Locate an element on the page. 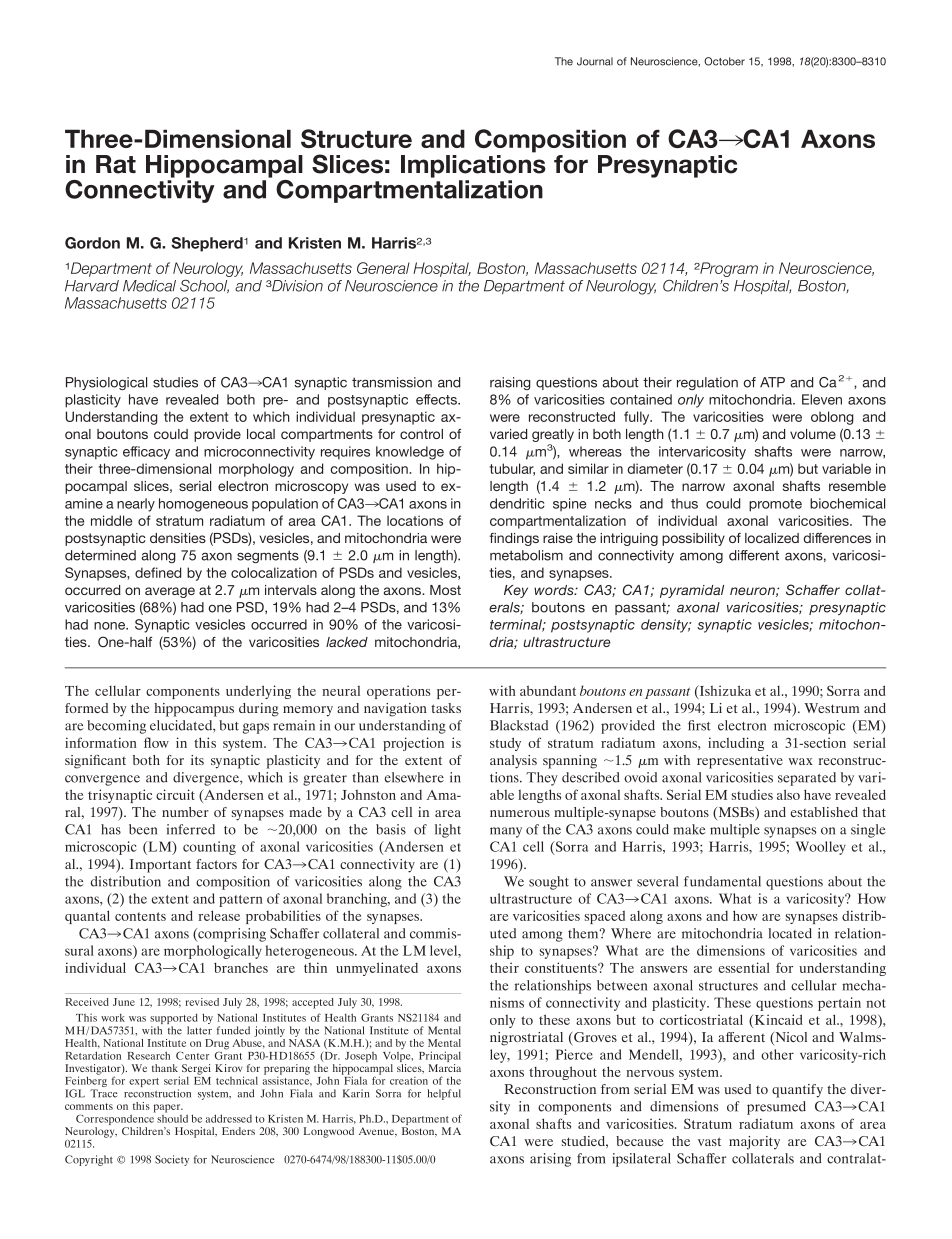  volume is located at coordinates (813, 434).
